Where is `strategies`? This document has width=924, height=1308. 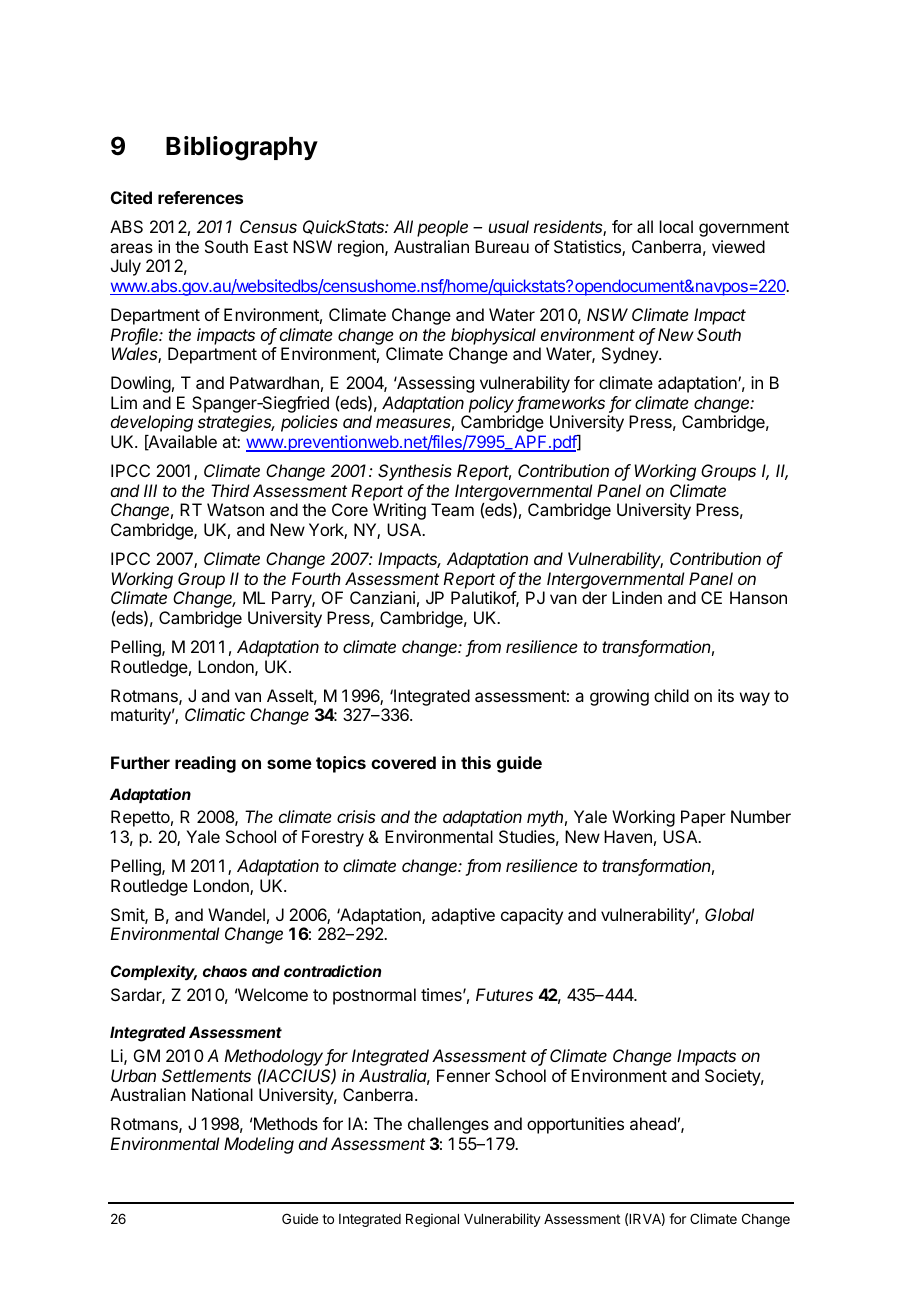 strategies is located at coordinates (236, 423).
